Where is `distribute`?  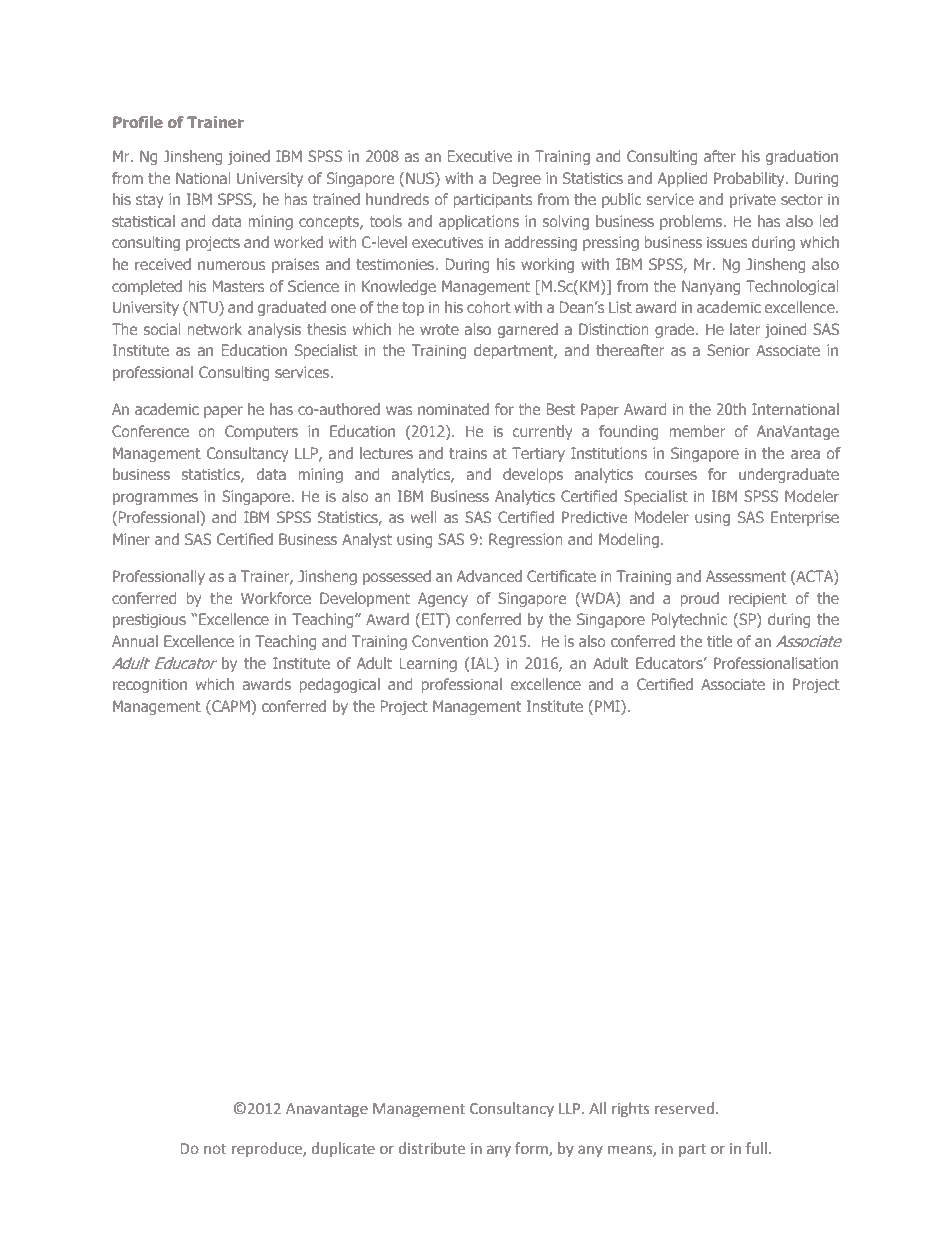 distribute is located at coordinates (432, 1148).
